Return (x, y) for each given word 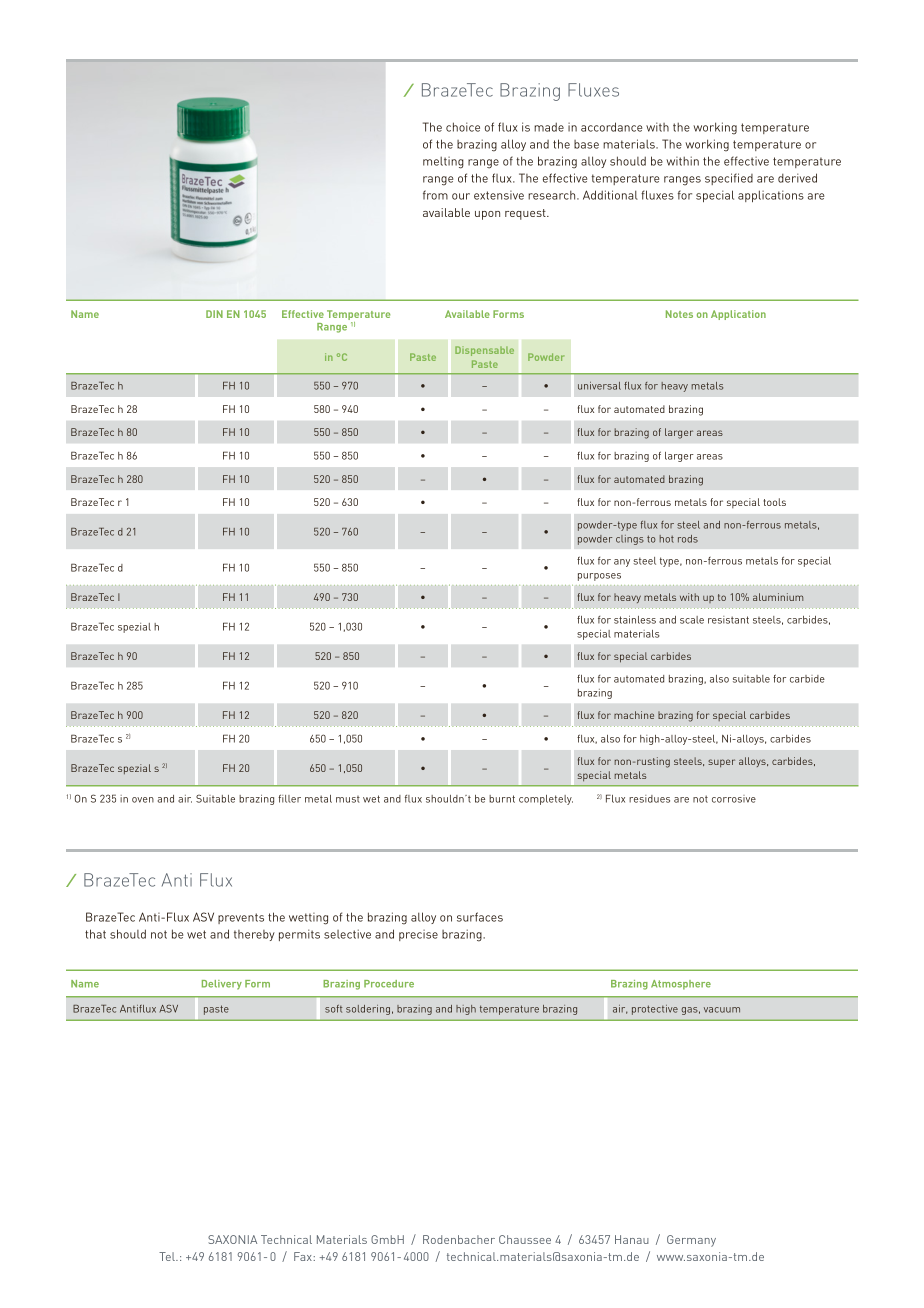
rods (688, 539)
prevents (241, 918)
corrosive (734, 799)
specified (729, 179)
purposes (599, 577)
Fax (304, 1256)
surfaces (480, 917)
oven (143, 800)
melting (443, 163)
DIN (214, 314)
